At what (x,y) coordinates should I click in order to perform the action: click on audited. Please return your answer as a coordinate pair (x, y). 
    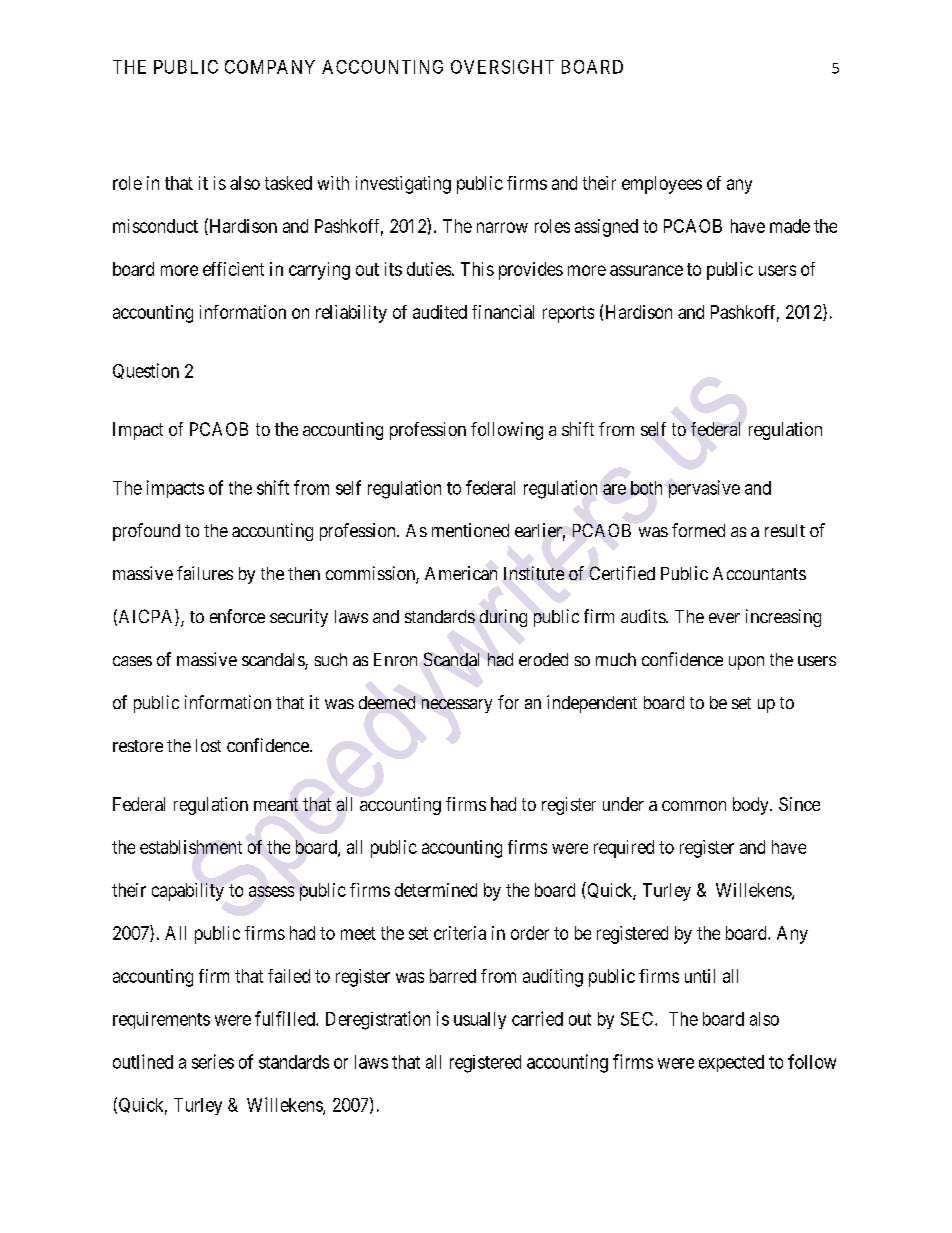
    Looking at the image, I should click on (440, 312).
